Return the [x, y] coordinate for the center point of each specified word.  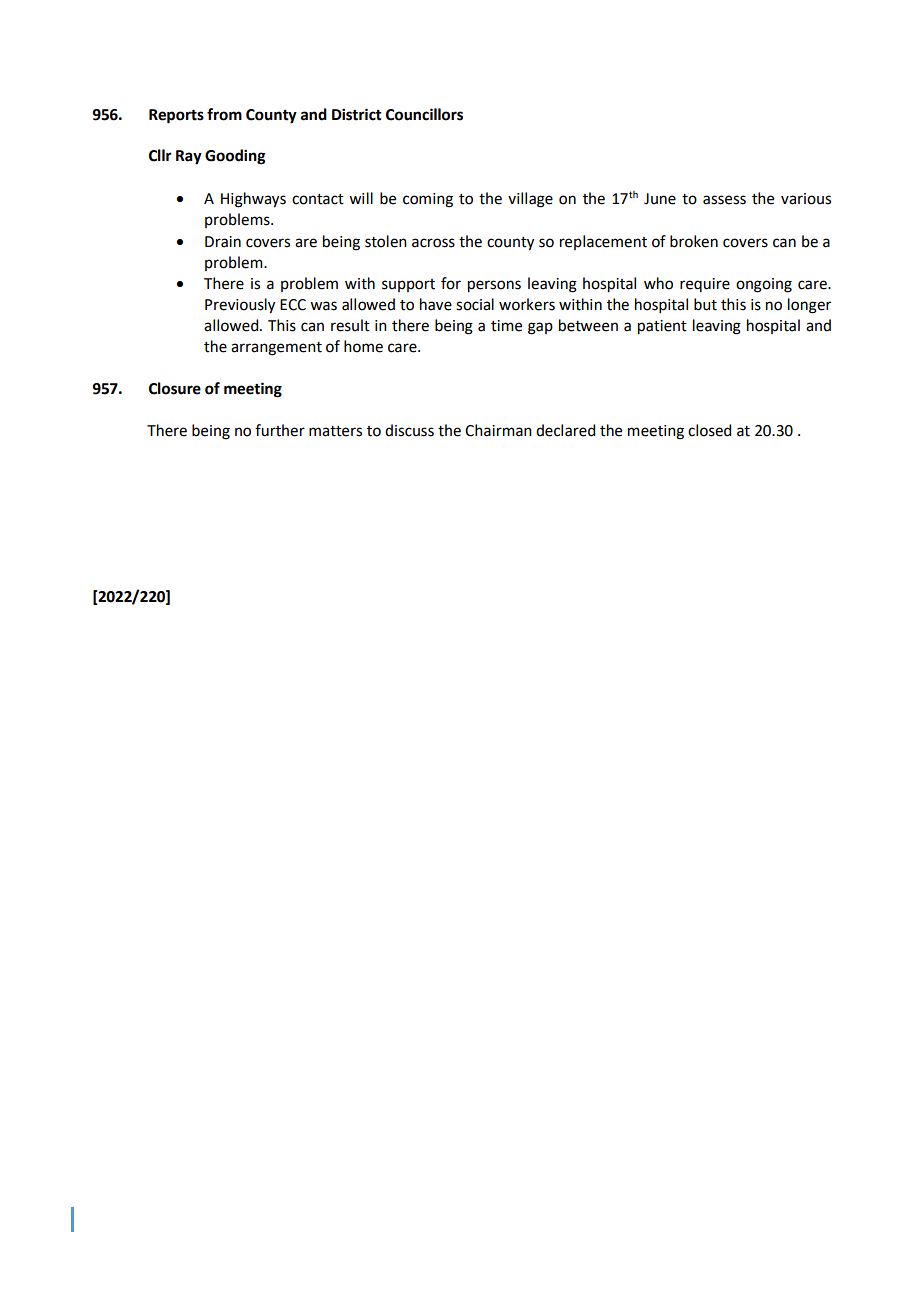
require [705, 285]
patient [662, 327]
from [224, 114]
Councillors [424, 114]
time [506, 326]
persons [494, 286]
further [280, 430]
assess [724, 200]
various [806, 199]
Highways [253, 200]
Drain [223, 242]
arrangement [276, 349]
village [530, 200]
